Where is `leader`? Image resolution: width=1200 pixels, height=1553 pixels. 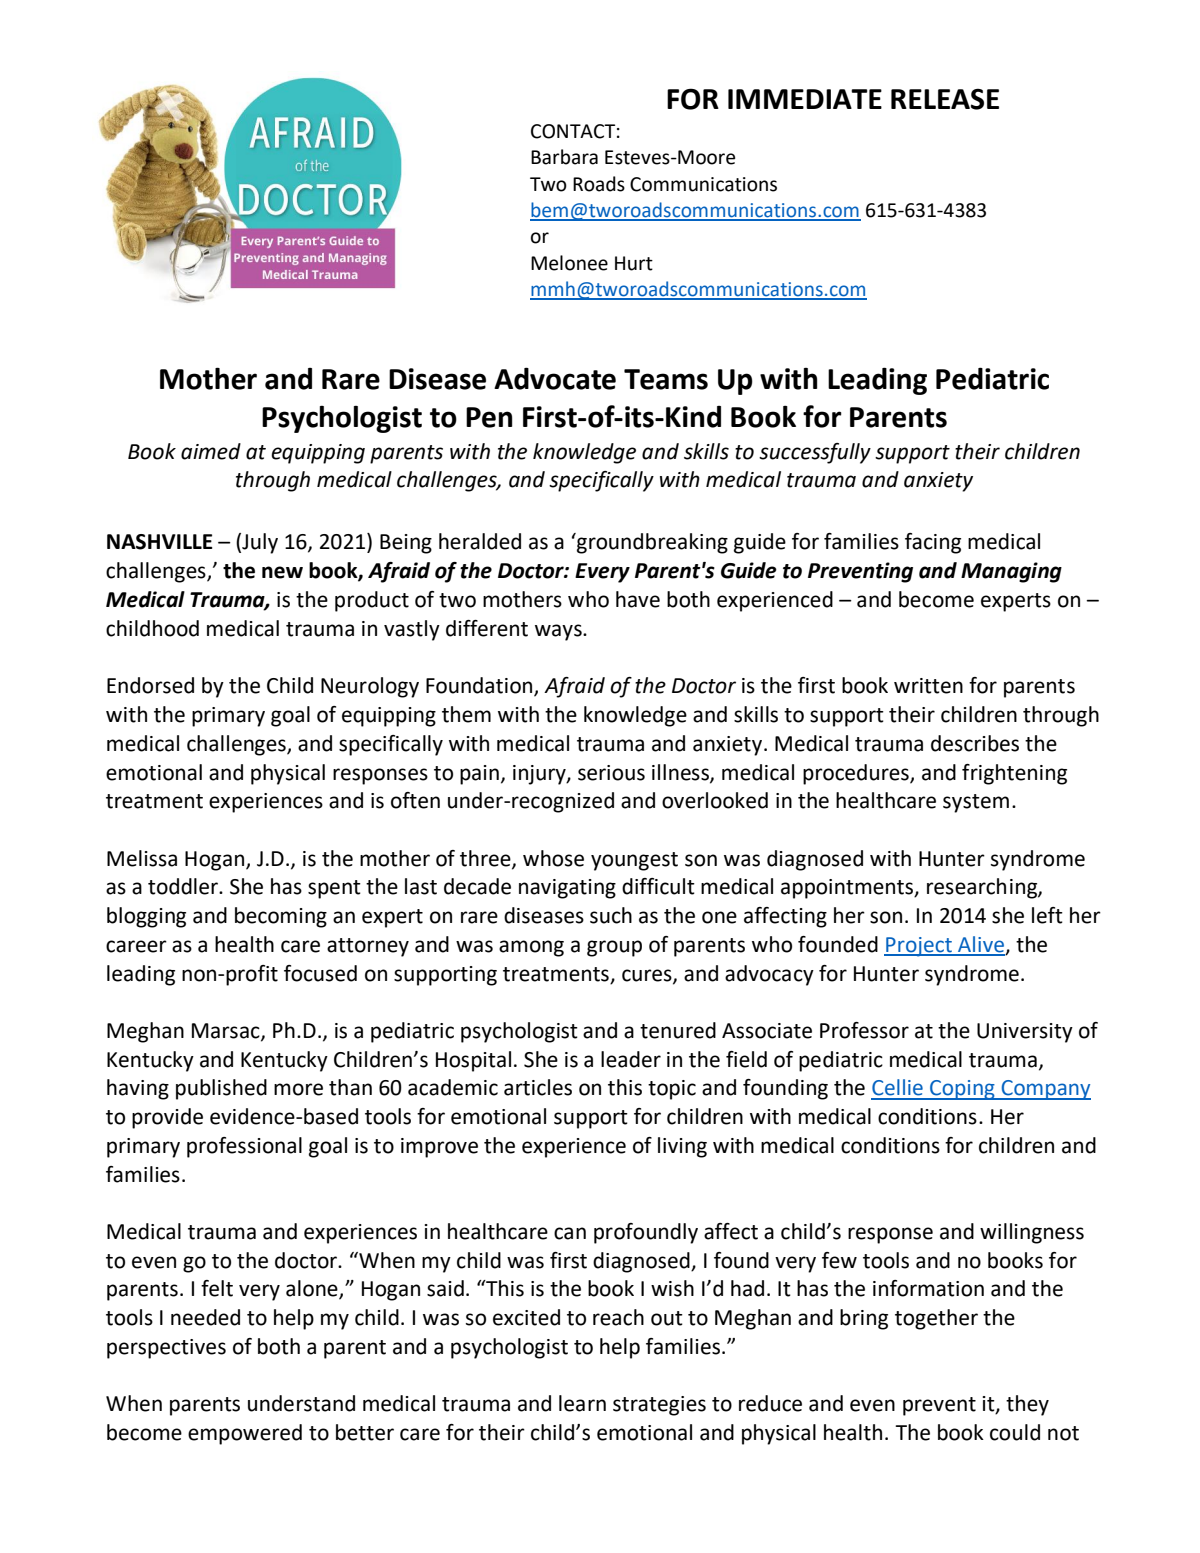
leader is located at coordinates (631, 1059).
